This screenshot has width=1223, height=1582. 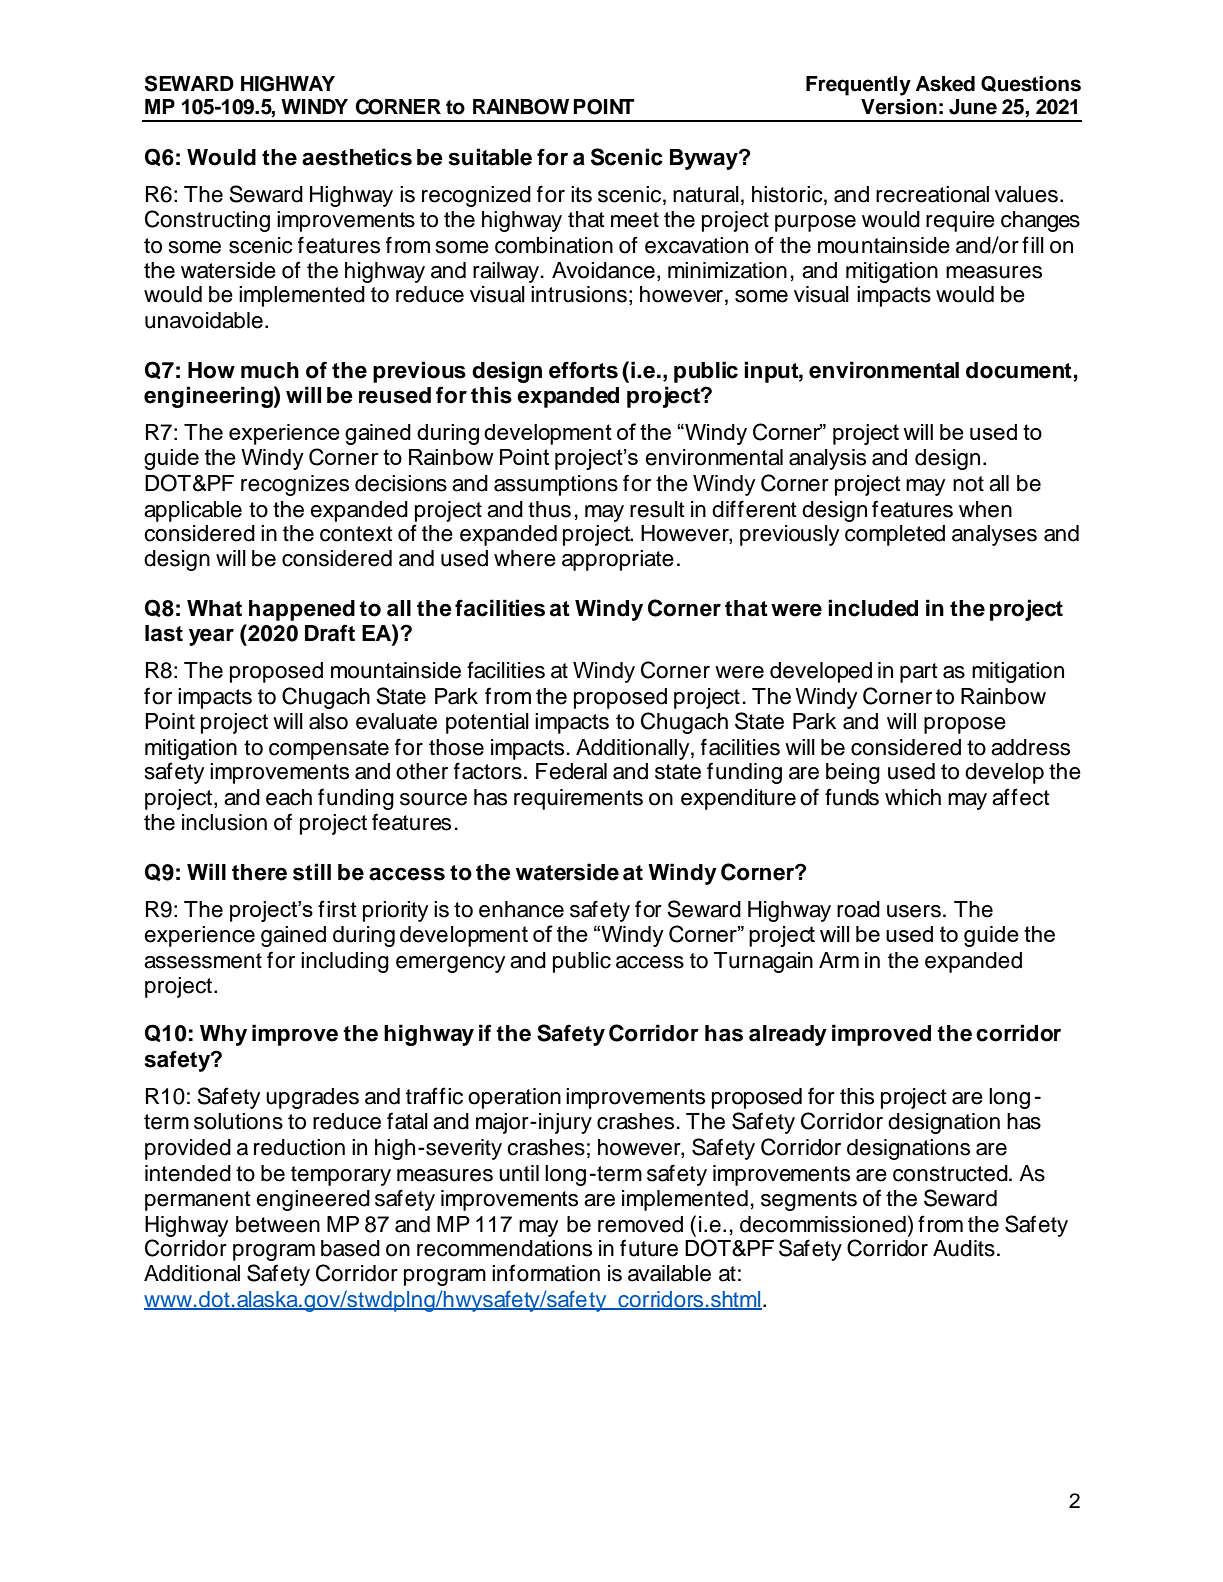 What do you see at coordinates (521, 909) in the screenshot?
I see `enhance` at bounding box center [521, 909].
